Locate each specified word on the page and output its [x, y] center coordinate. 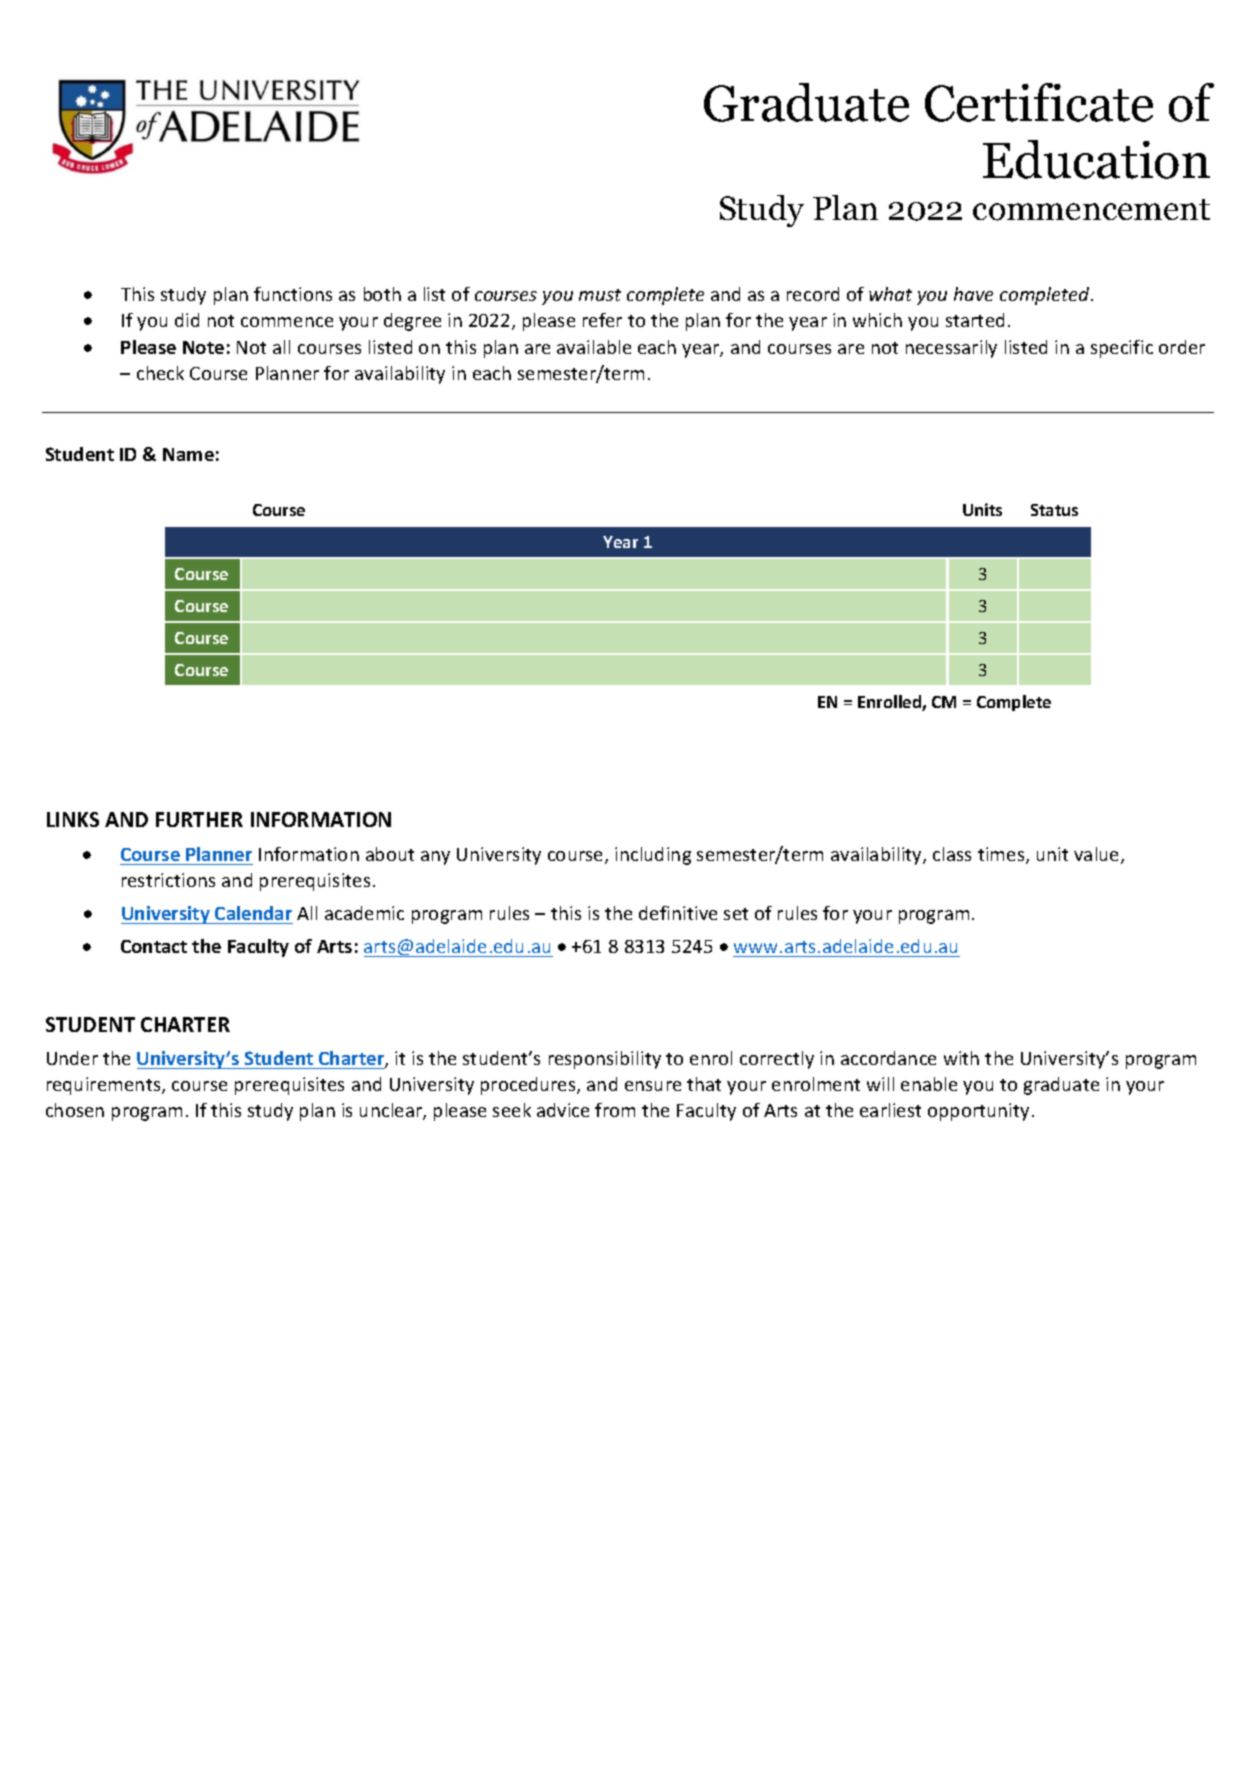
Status [1054, 510]
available [594, 347]
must [600, 295]
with [961, 1058]
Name [188, 454]
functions [293, 294]
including [653, 856]
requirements [105, 1086]
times [1002, 855]
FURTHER [199, 819]
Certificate [1039, 102]
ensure [653, 1086]
